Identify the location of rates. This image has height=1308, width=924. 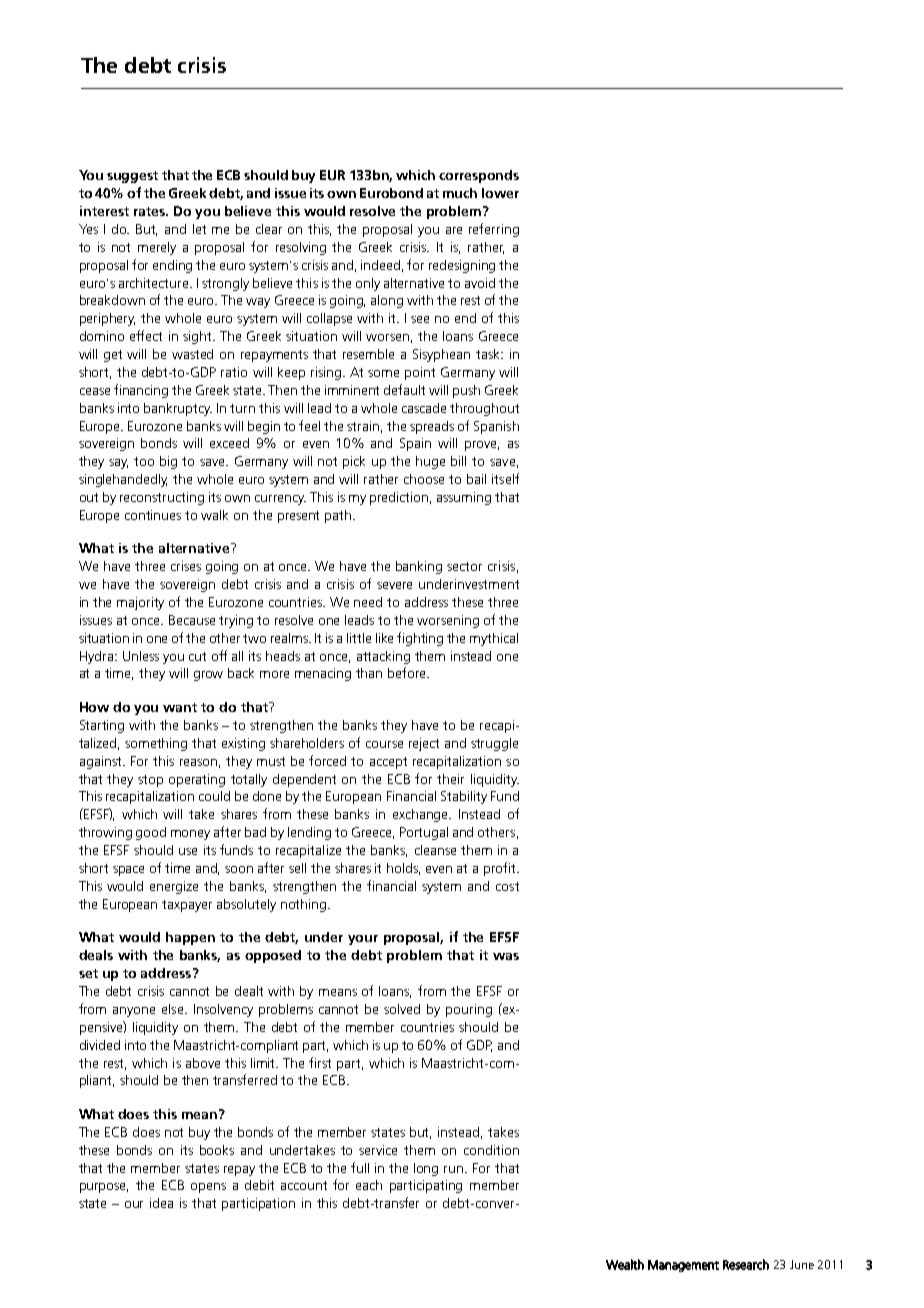
(151, 211).
